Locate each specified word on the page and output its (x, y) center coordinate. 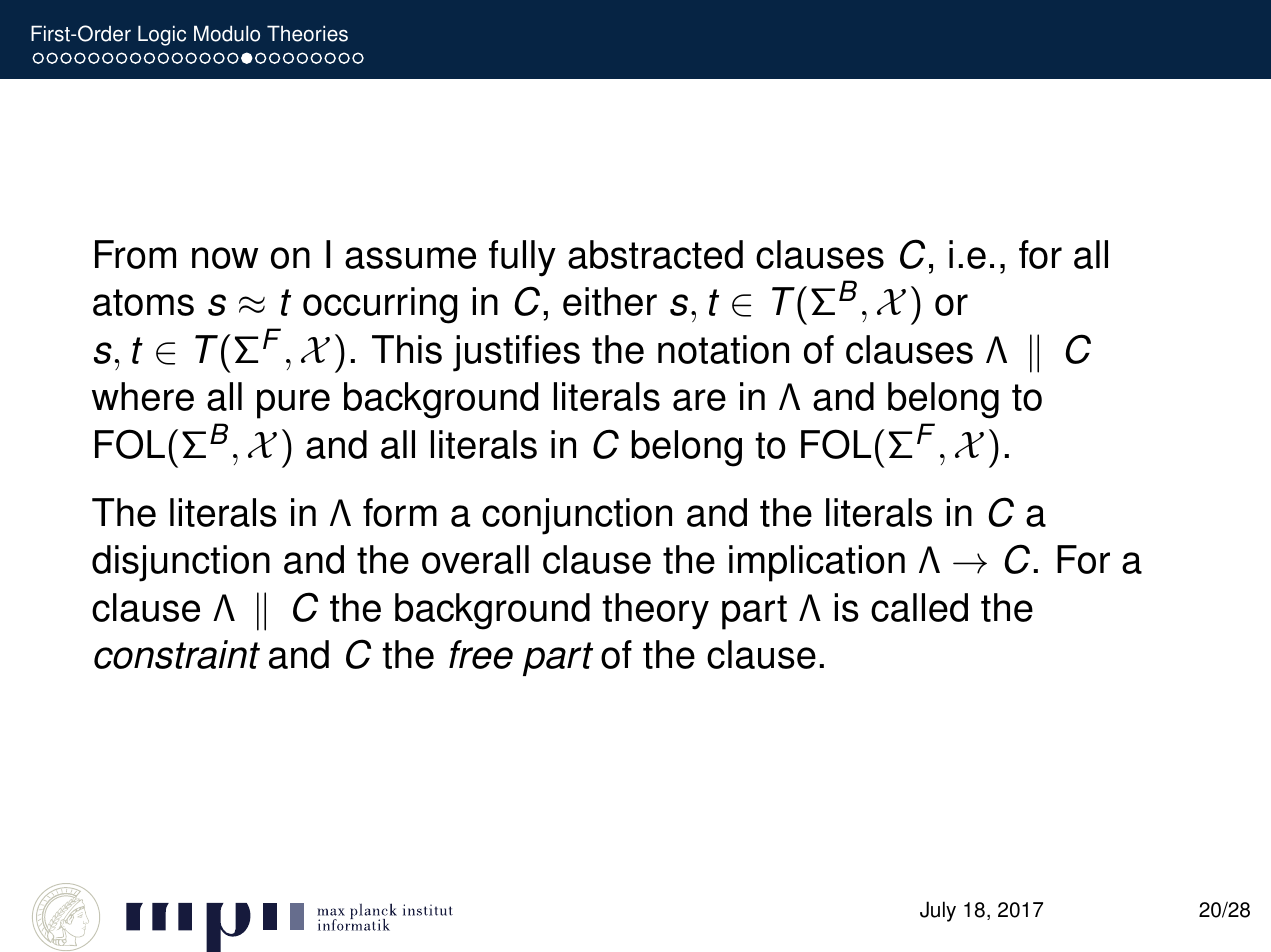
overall (475, 559)
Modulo (227, 33)
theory (655, 611)
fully (522, 258)
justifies (516, 353)
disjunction (181, 563)
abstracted (655, 254)
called (919, 607)
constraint (177, 654)
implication (817, 563)
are (699, 400)
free (481, 654)
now (225, 258)
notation (723, 349)
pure (293, 404)
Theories (307, 33)
